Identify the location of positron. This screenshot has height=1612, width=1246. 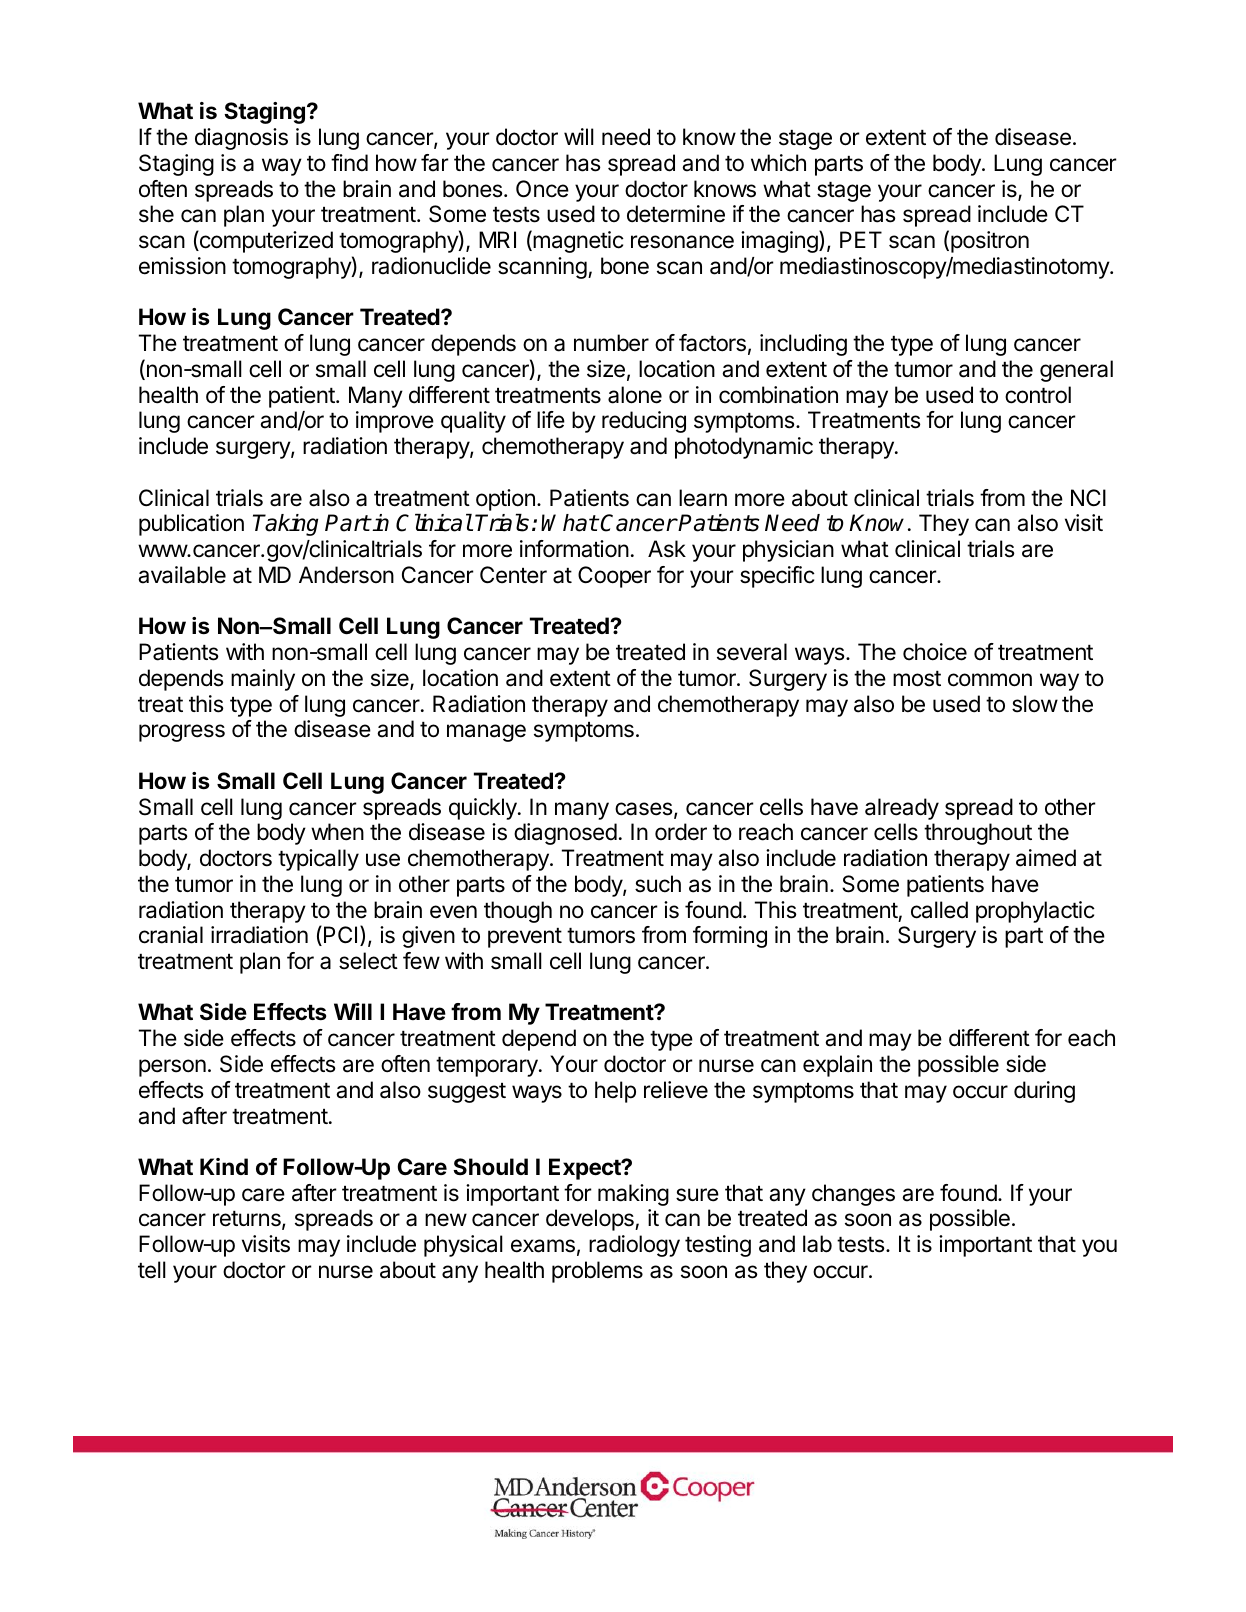
(990, 242).
